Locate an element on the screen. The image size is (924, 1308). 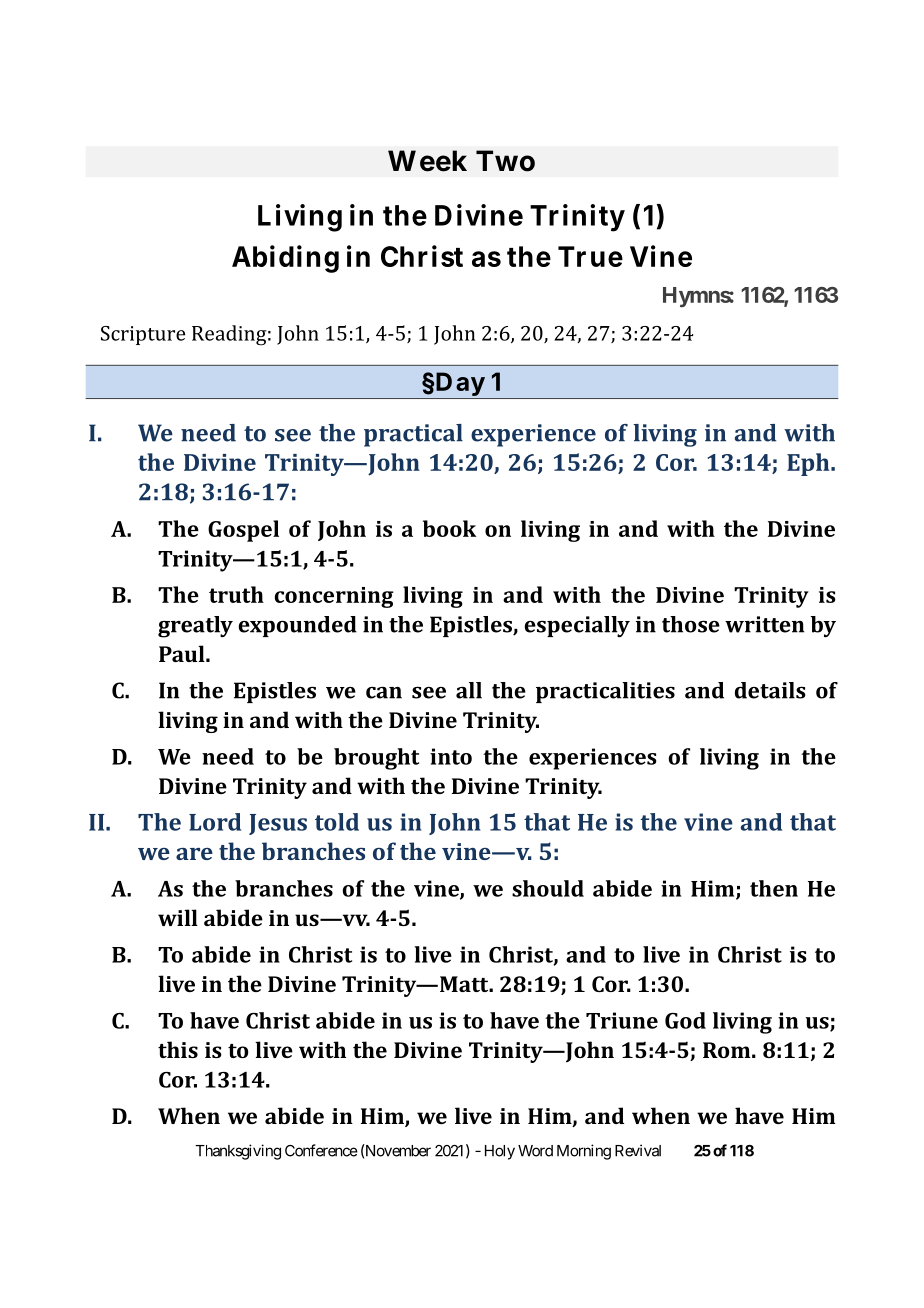
are is located at coordinates (194, 854).
